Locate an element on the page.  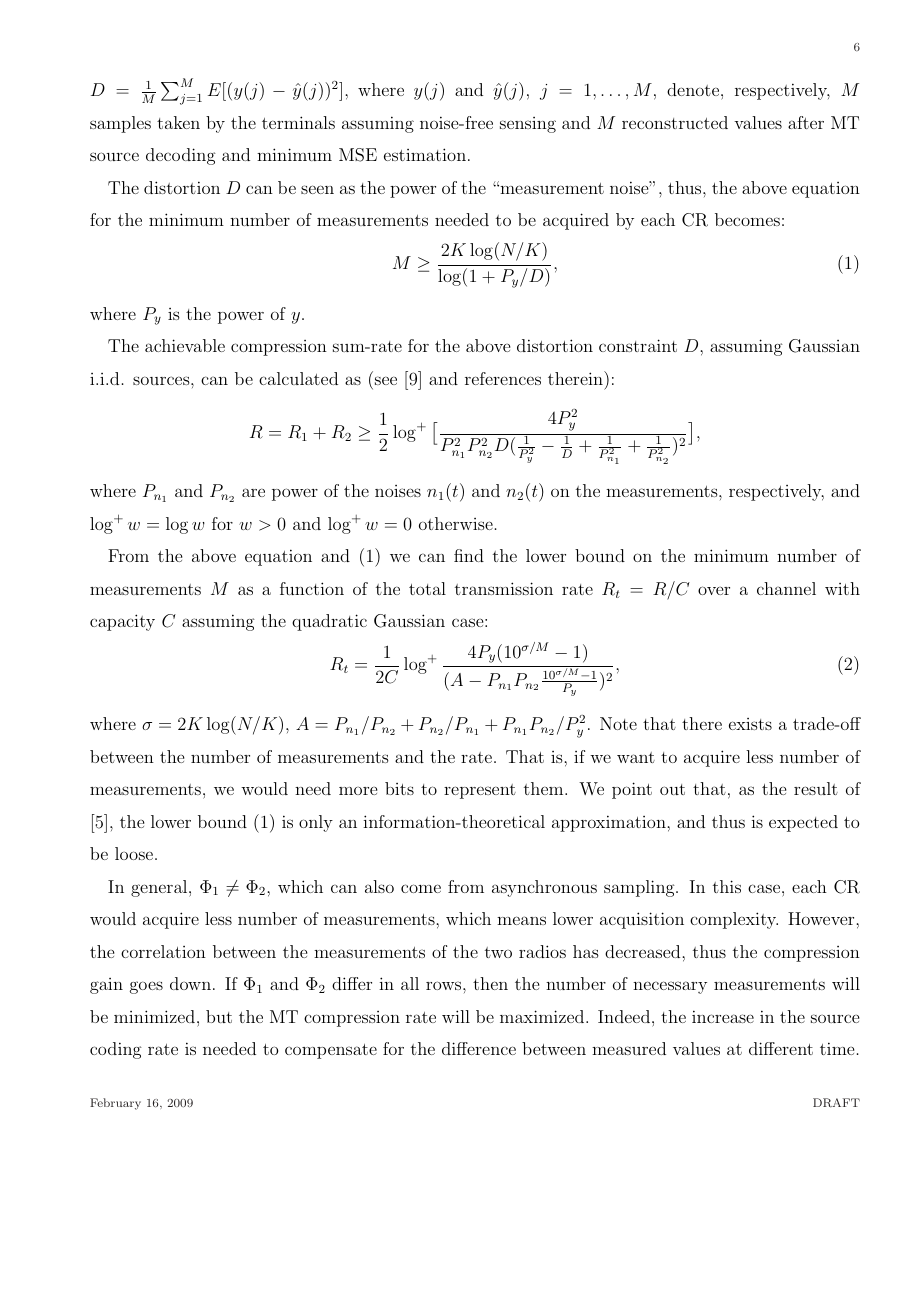
transmission is located at coordinates (504, 588).
